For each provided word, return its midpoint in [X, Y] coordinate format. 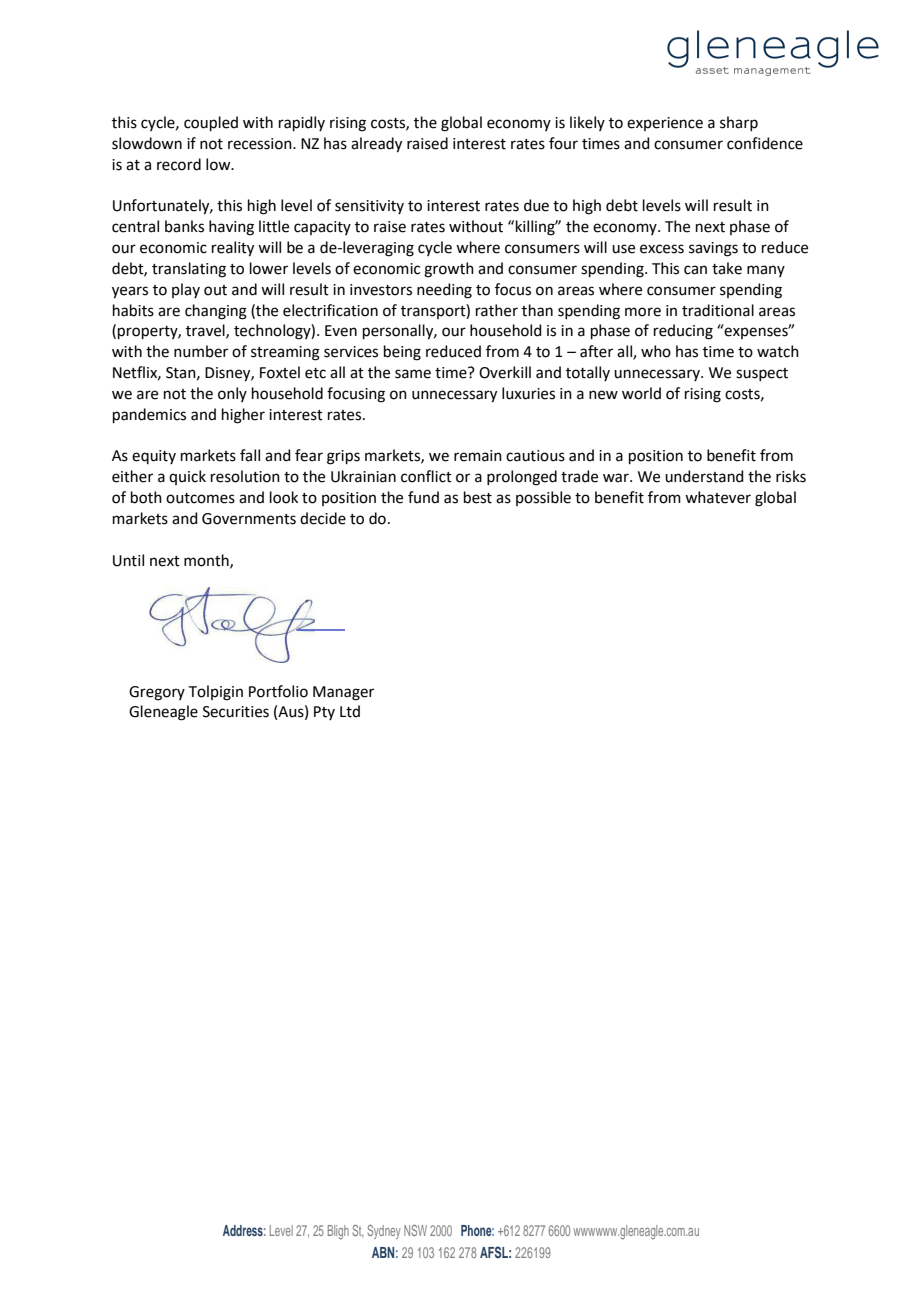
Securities [236, 712]
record [179, 164]
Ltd [350, 711]
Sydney [384, 1232]
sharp [739, 123]
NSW [415, 1230]
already [376, 145]
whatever [718, 497]
